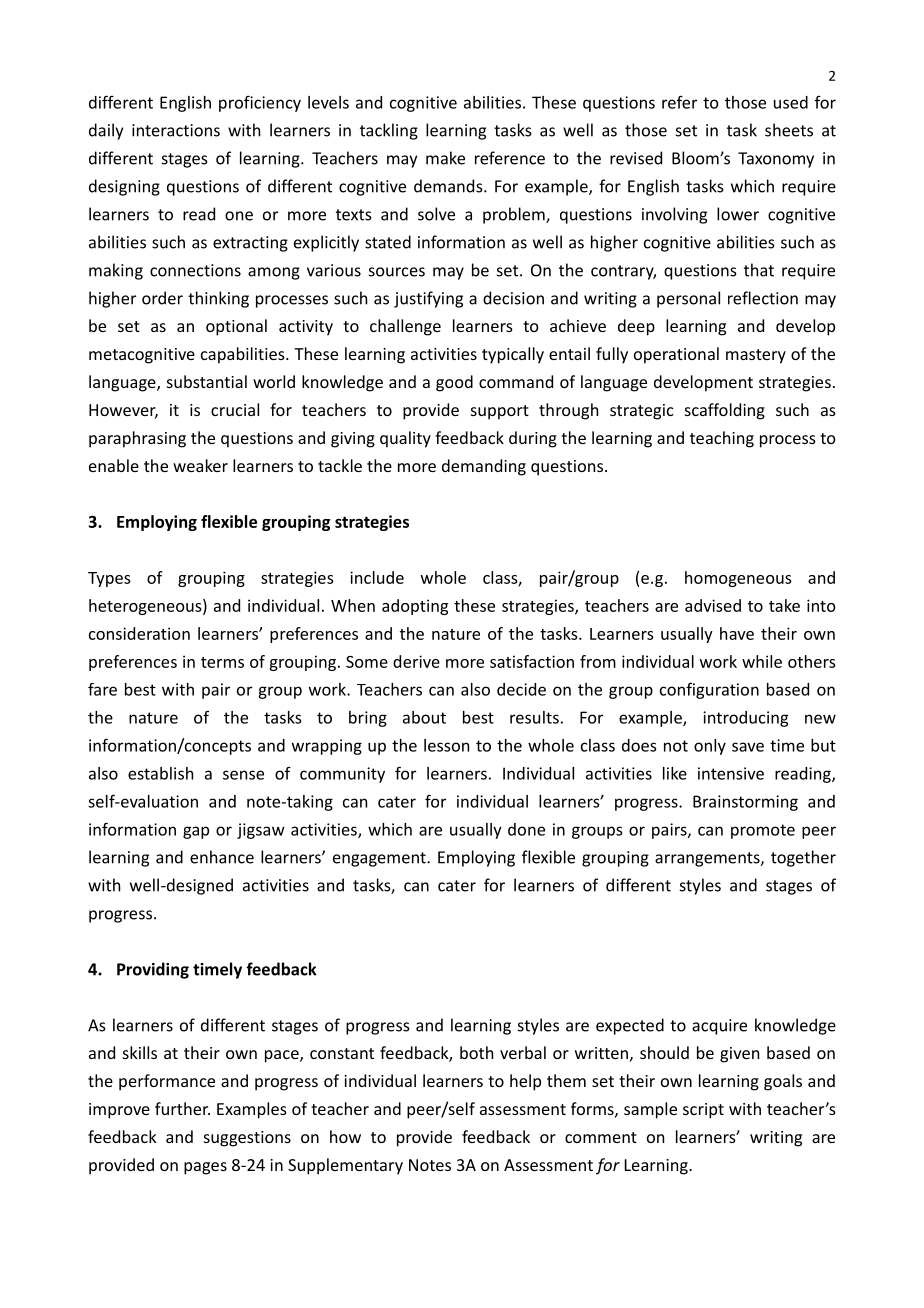 The image size is (924, 1308). I want to click on good, so click(454, 383).
